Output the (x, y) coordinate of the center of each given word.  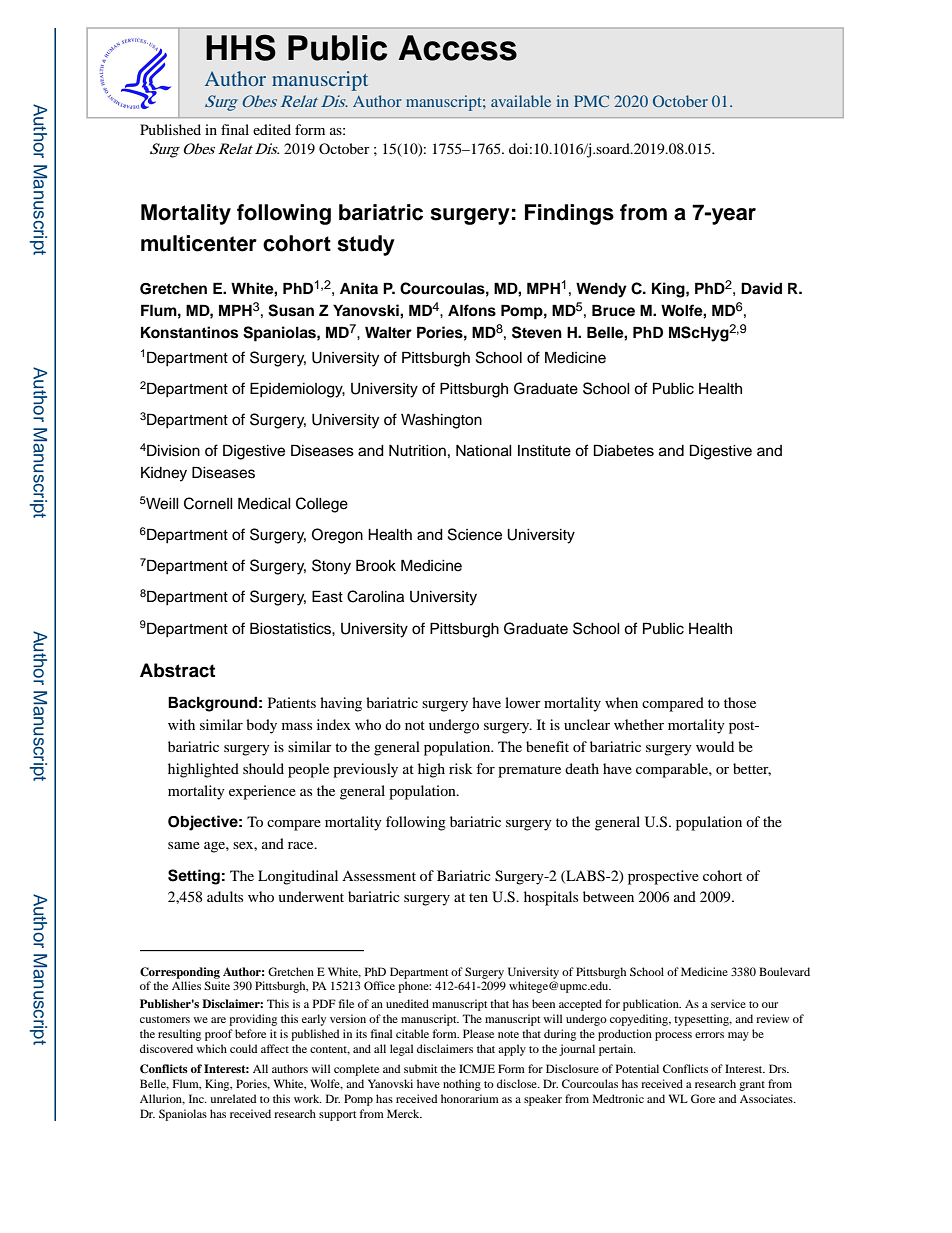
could (243, 1048)
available (521, 101)
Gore (703, 1098)
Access (457, 48)
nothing (462, 1085)
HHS (241, 47)
